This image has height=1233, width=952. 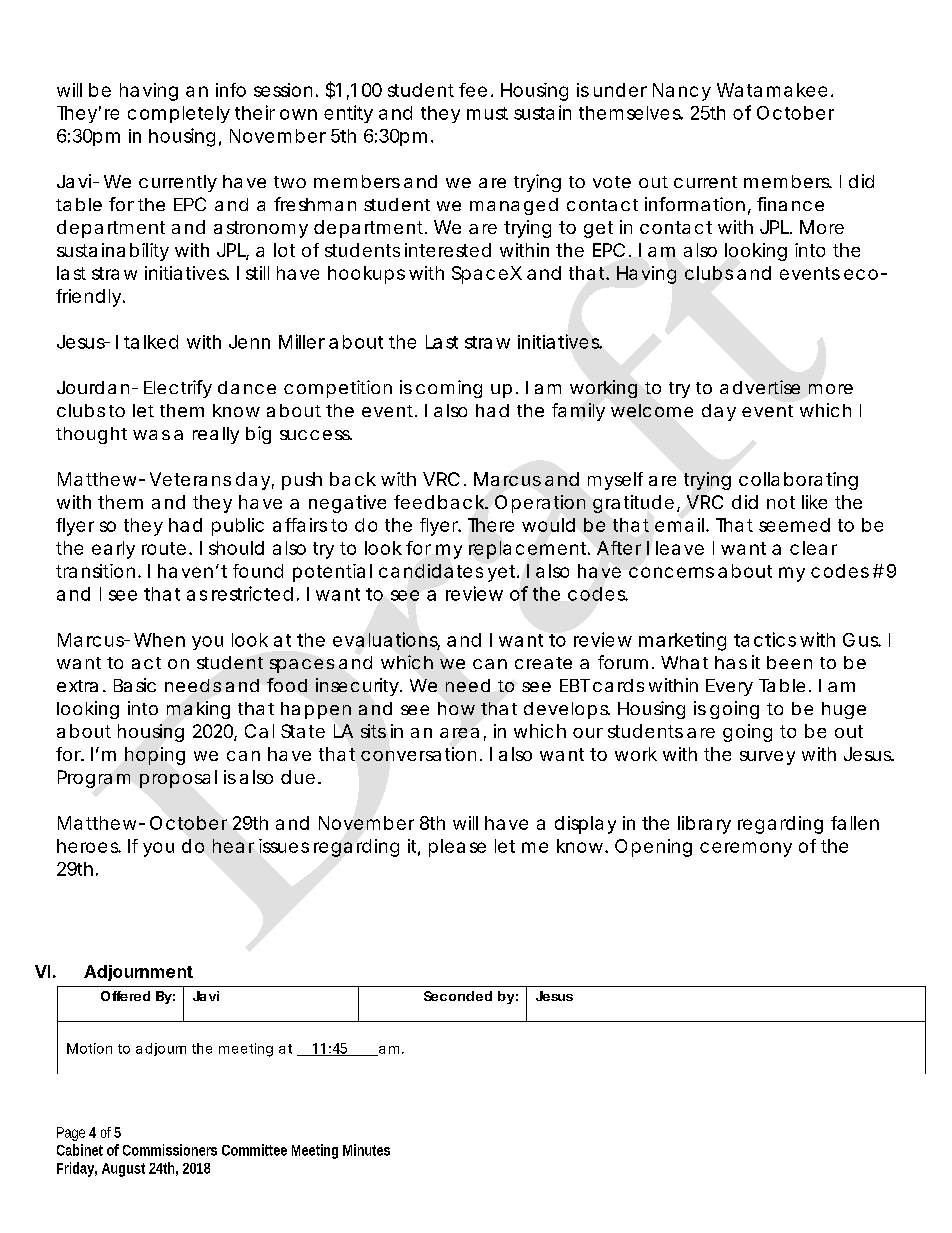 I want to click on coming, so click(x=449, y=389).
